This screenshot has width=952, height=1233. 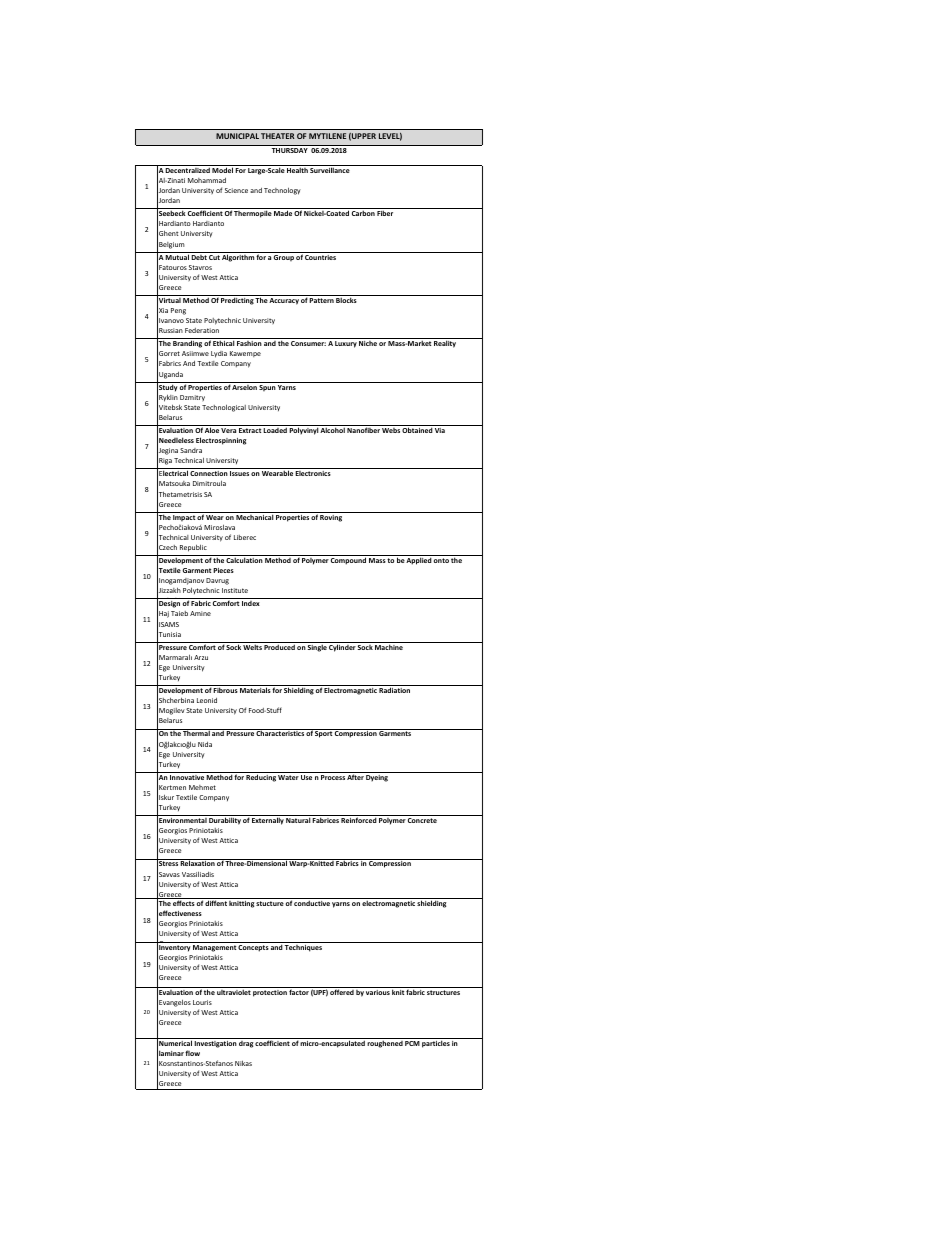 What do you see at coordinates (200, 613) in the screenshot?
I see `Amine` at bounding box center [200, 613].
